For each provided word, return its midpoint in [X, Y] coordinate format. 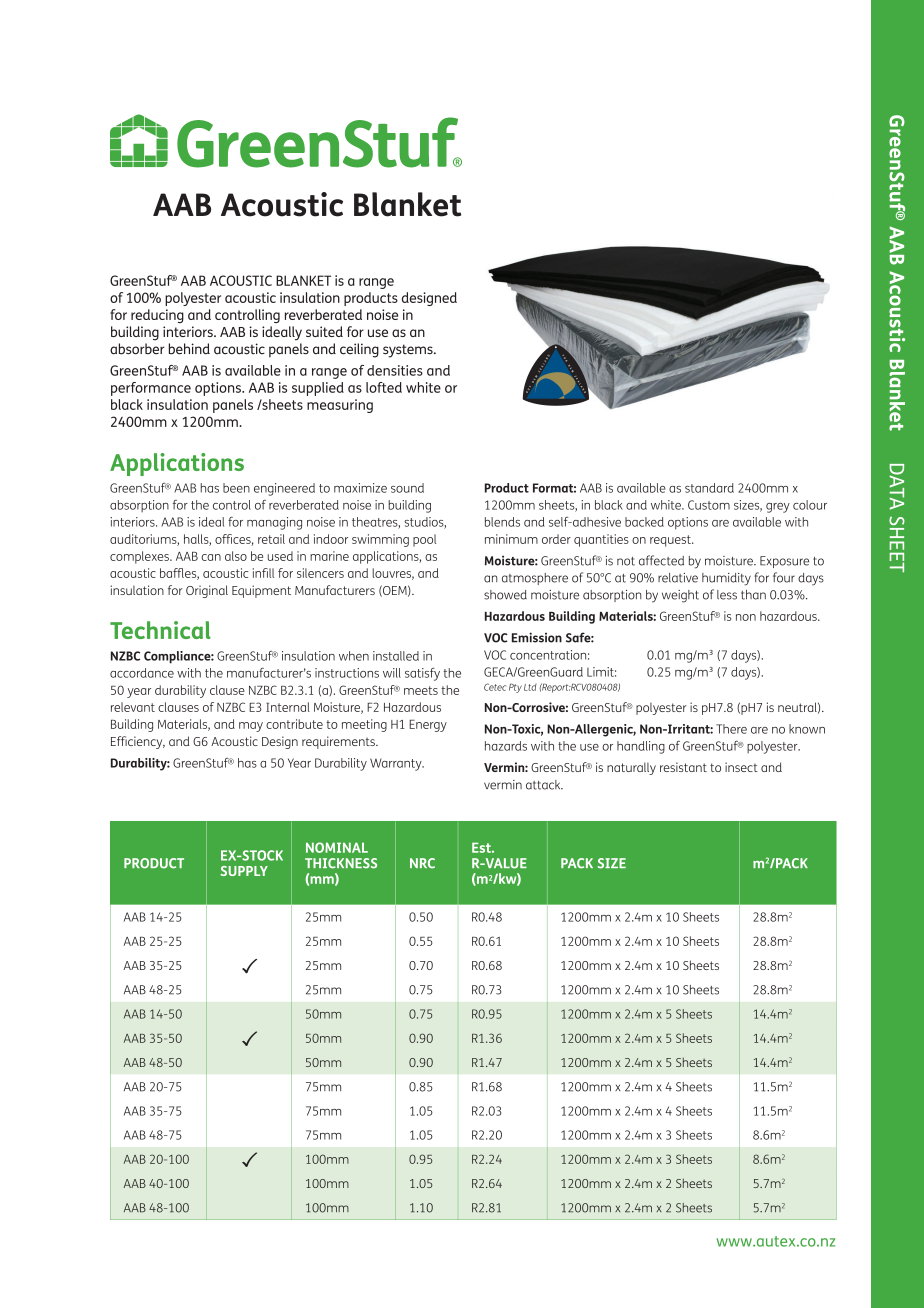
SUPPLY [244, 871]
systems [409, 351]
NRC [422, 863]
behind [189, 349]
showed [505, 595]
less [727, 595]
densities [395, 370]
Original [207, 591]
